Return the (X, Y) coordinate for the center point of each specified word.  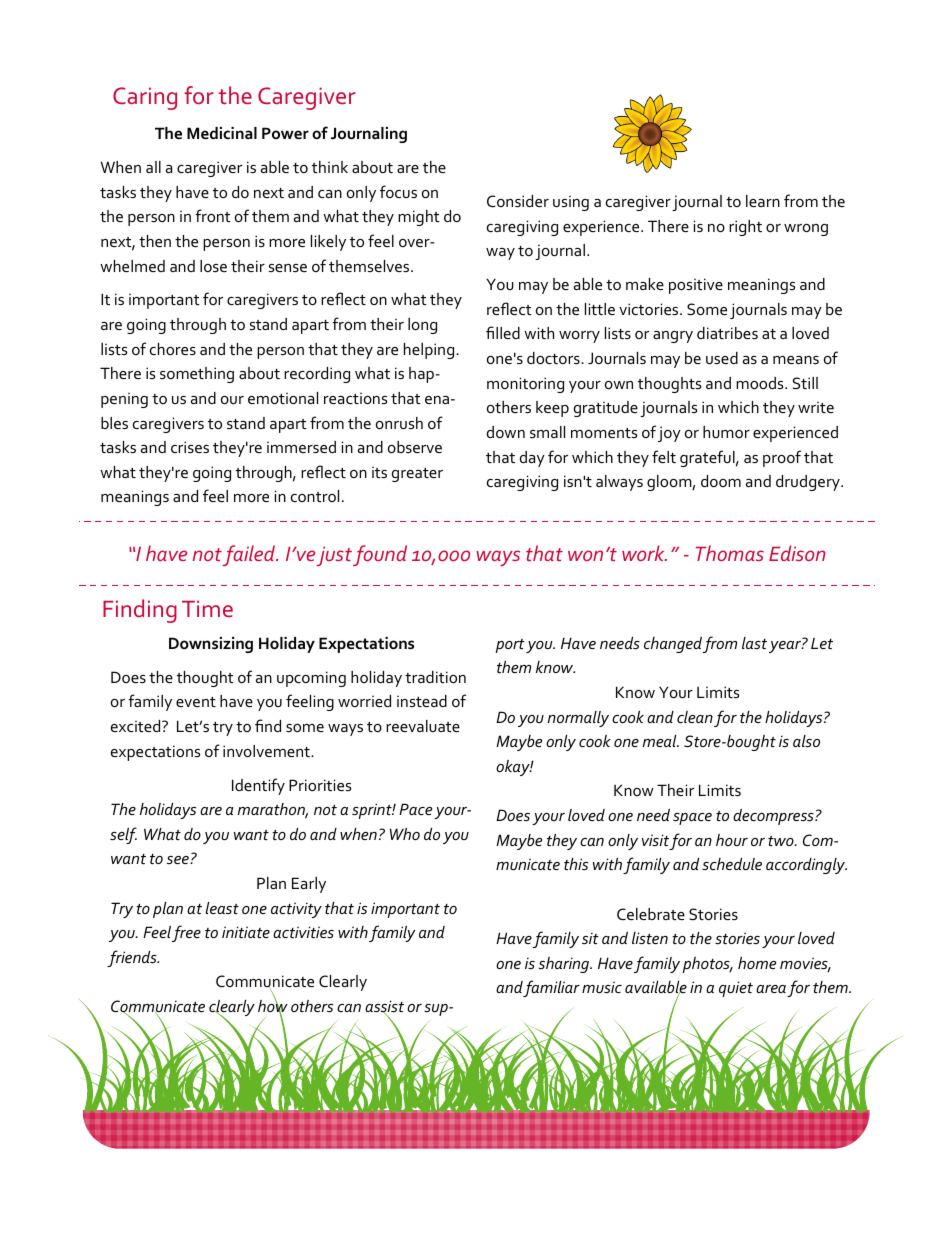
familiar (551, 988)
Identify (258, 786)
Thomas (730, 553)
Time (207, 609)
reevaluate (423, 726)
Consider (518, 201)
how (273, 1006)
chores (173, 349)
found (380, 555)
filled (503, 332)
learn (763, 201)
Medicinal (222, 133)
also (806, 741)
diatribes (727, 333)
